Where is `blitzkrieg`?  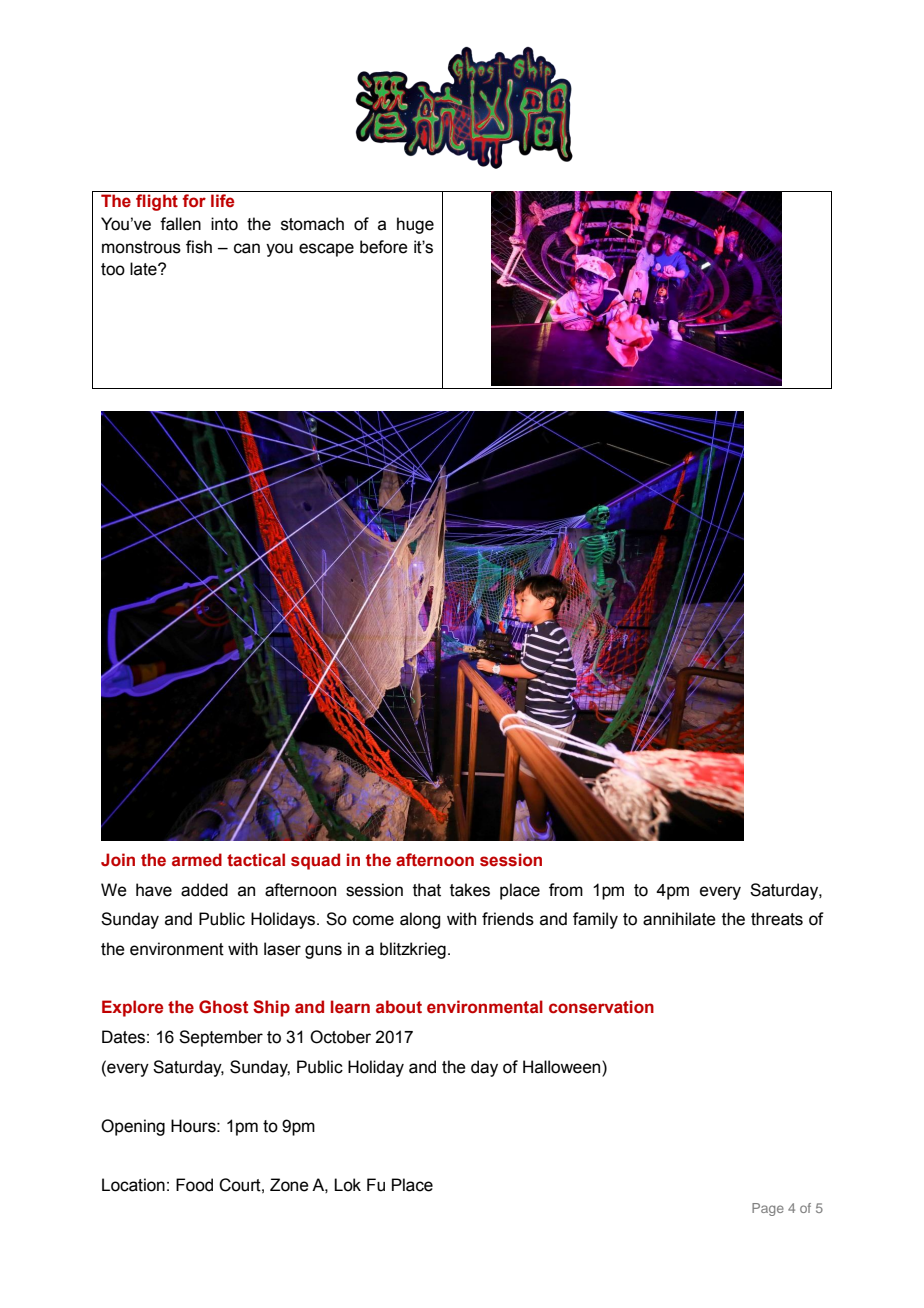 blitzkrieg is located at coordinates (413, 950).
